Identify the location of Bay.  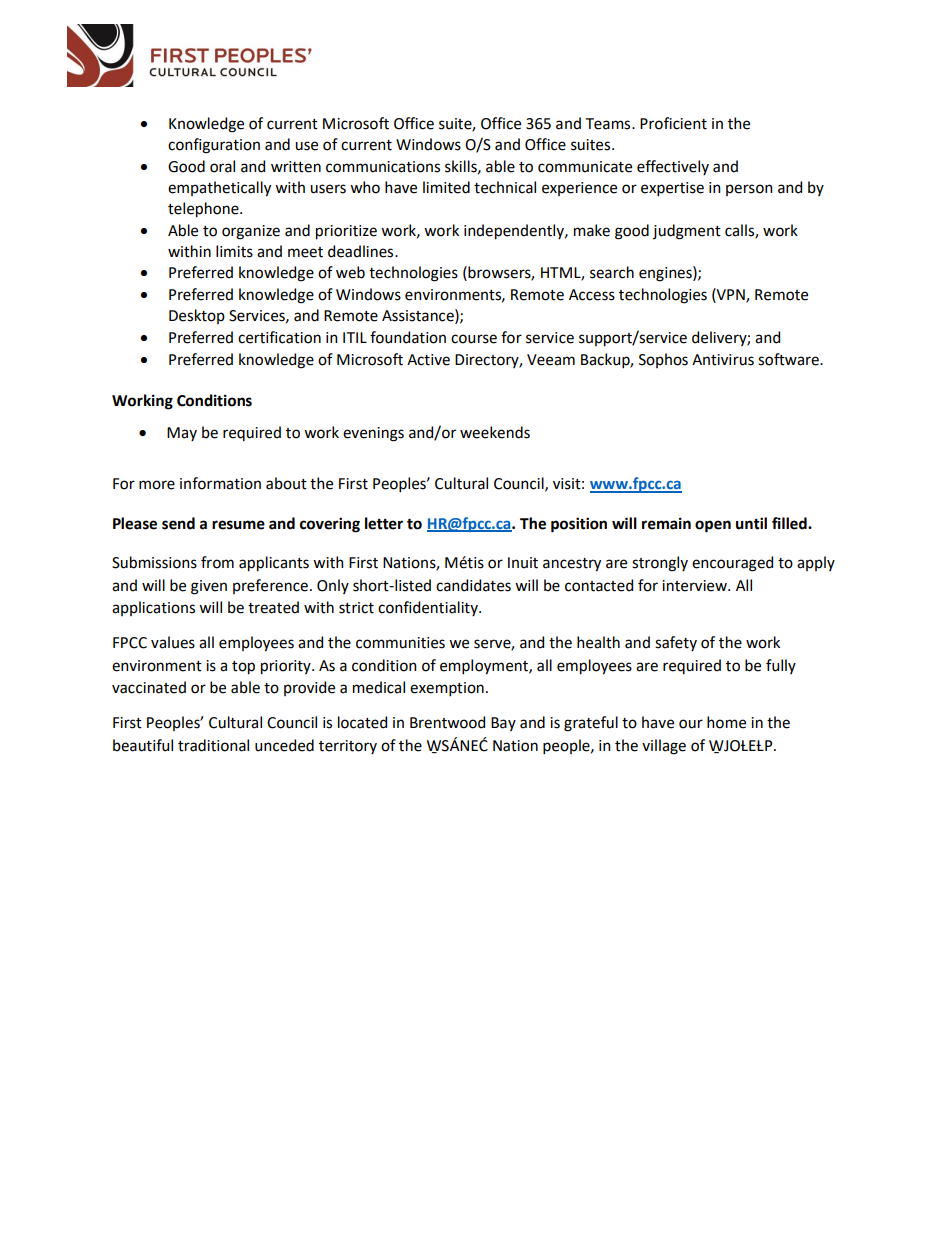
(503, 724).
